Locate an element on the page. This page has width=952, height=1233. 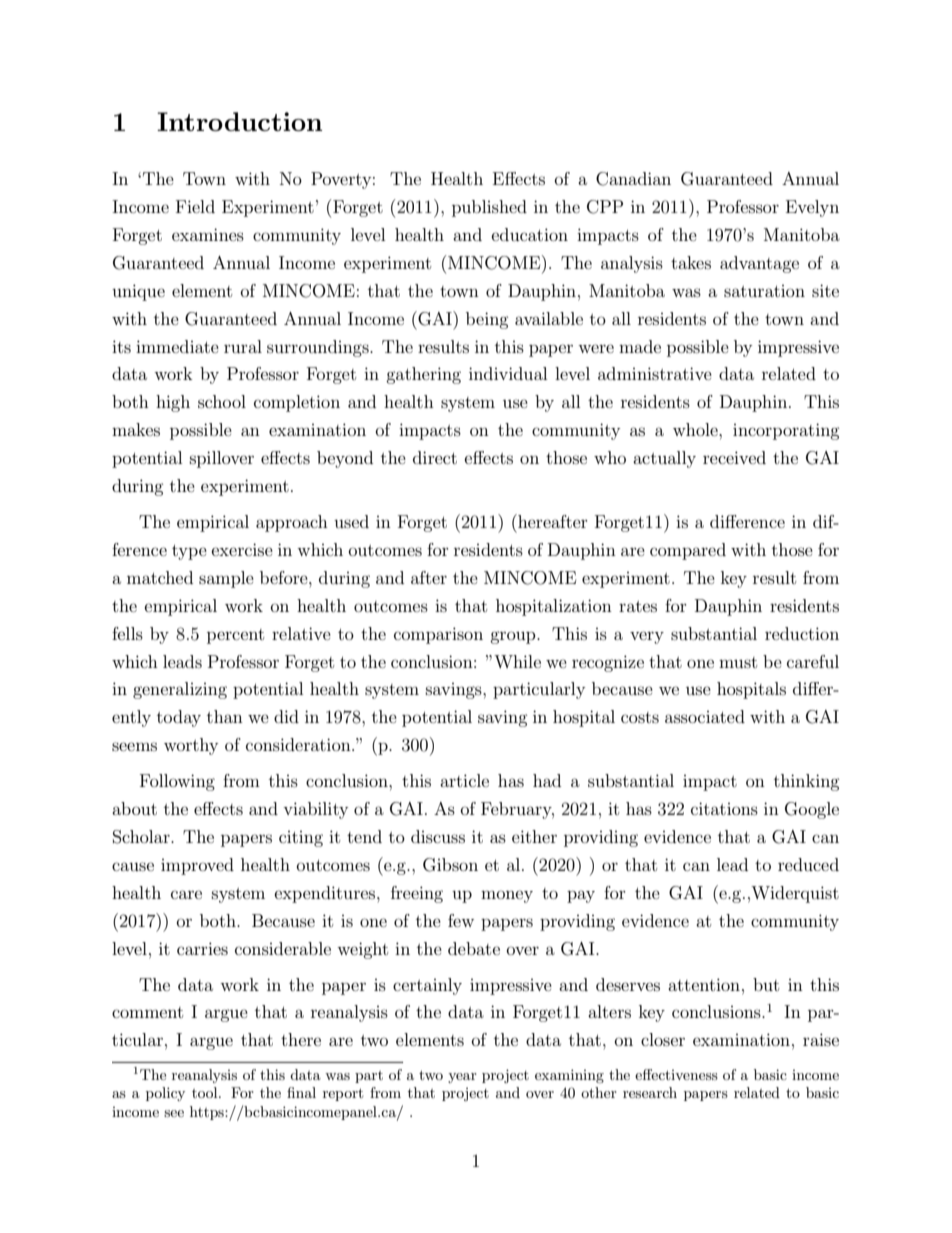
Evelyn is located at coordinates (812, 208).
